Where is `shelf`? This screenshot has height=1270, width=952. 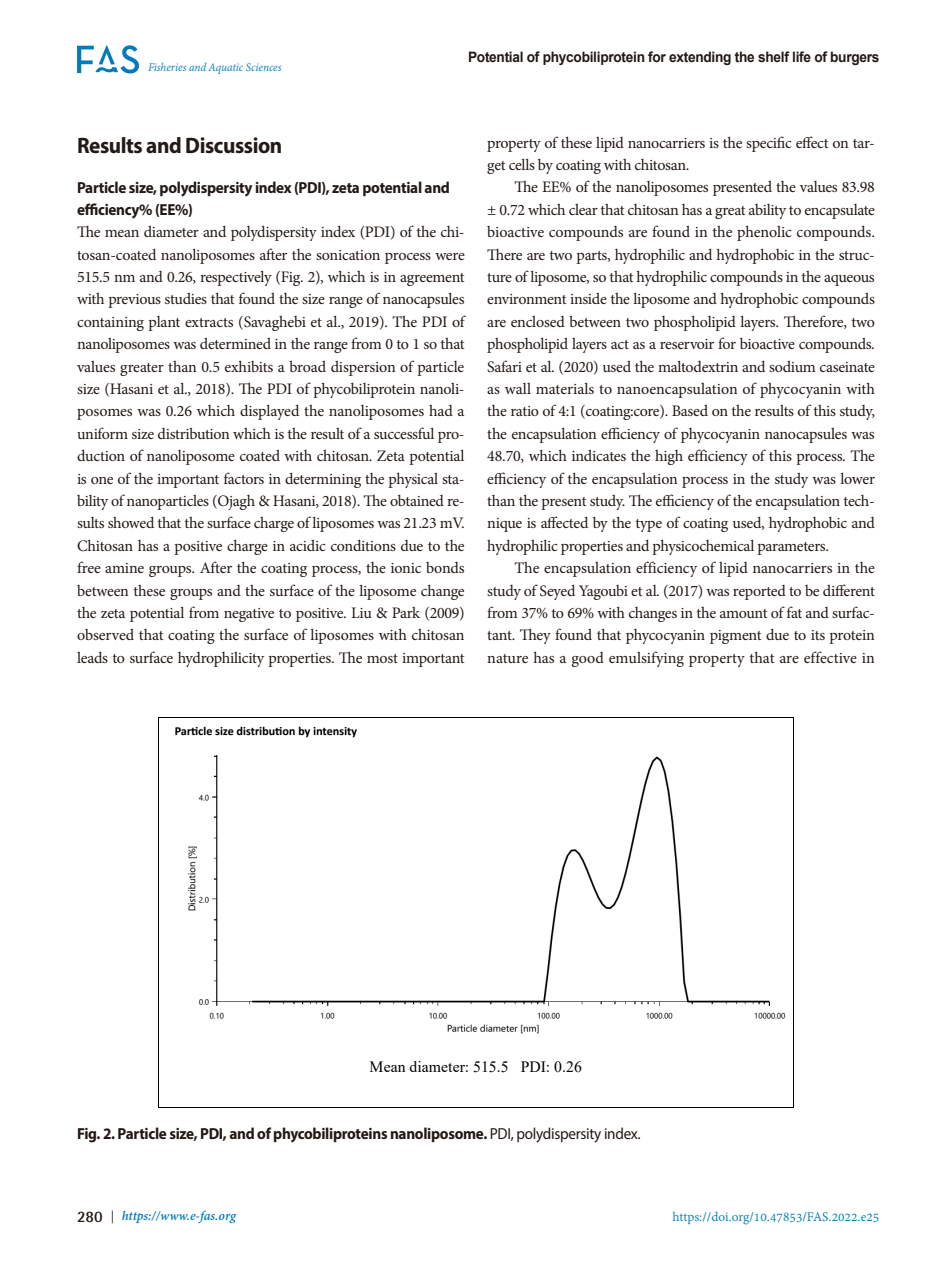 shelf is located at coordinates (774, 57).
